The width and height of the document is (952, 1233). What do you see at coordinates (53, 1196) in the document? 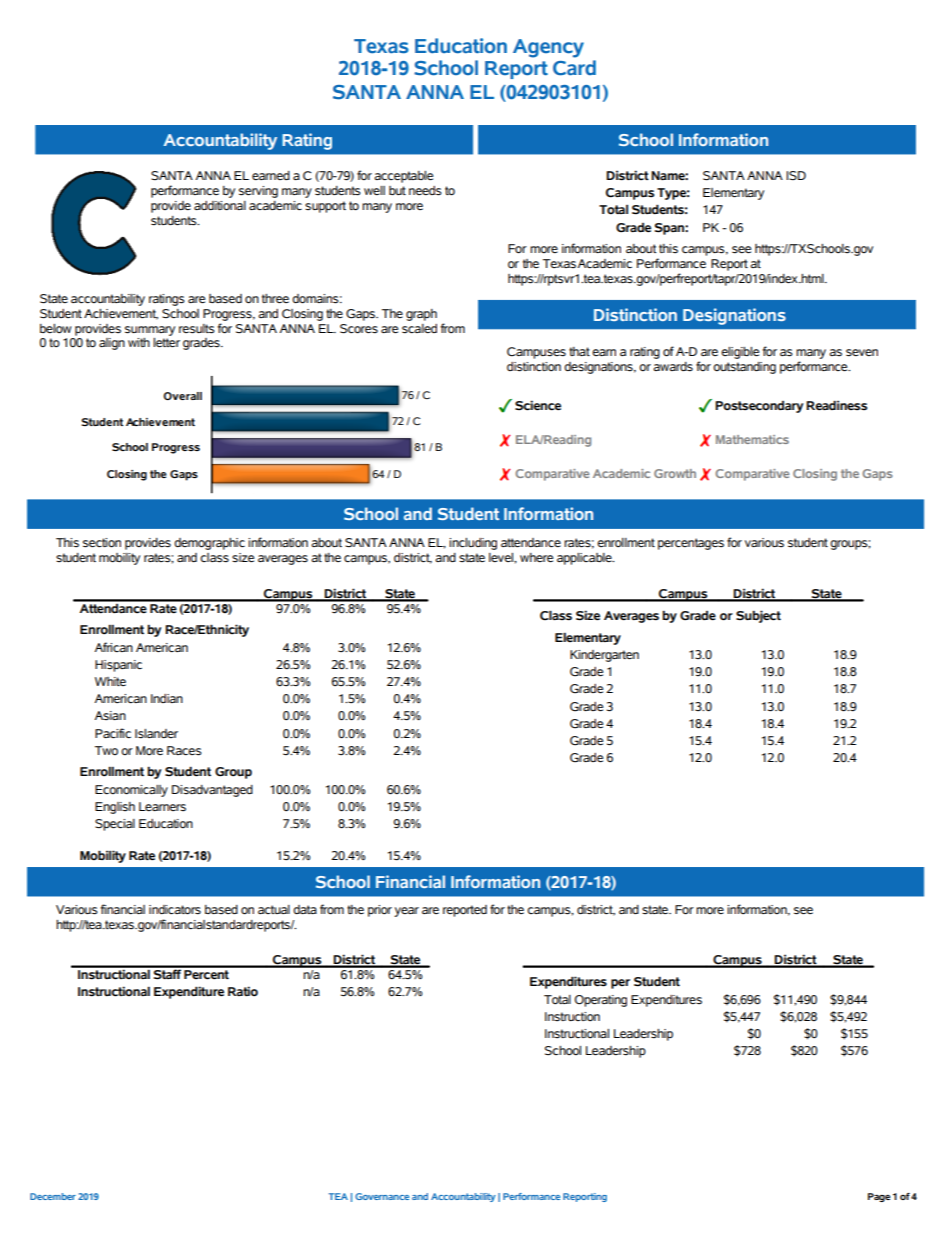
I see `December` at bounding box center [53, 1196].
